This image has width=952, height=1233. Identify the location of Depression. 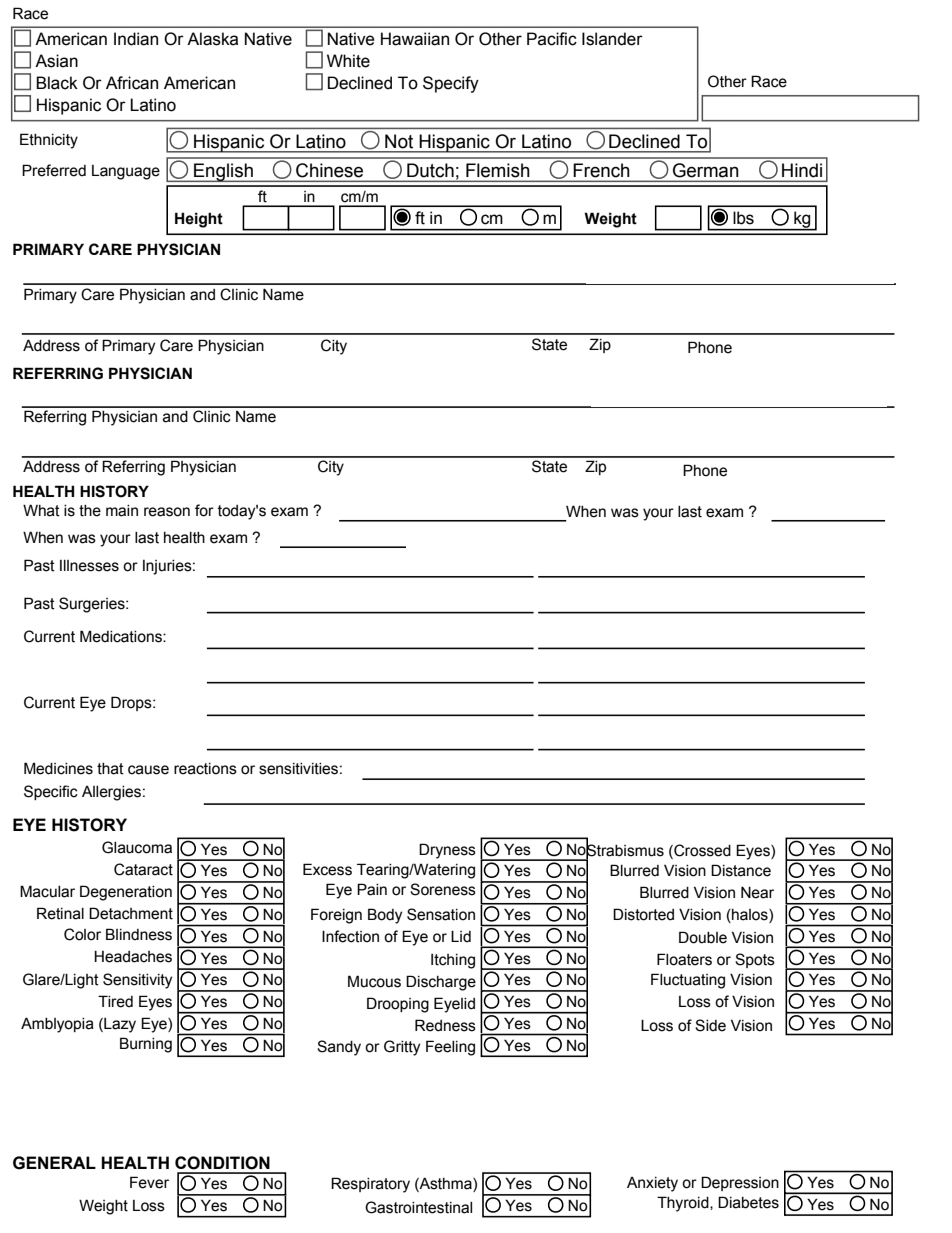
(740, 1183).
